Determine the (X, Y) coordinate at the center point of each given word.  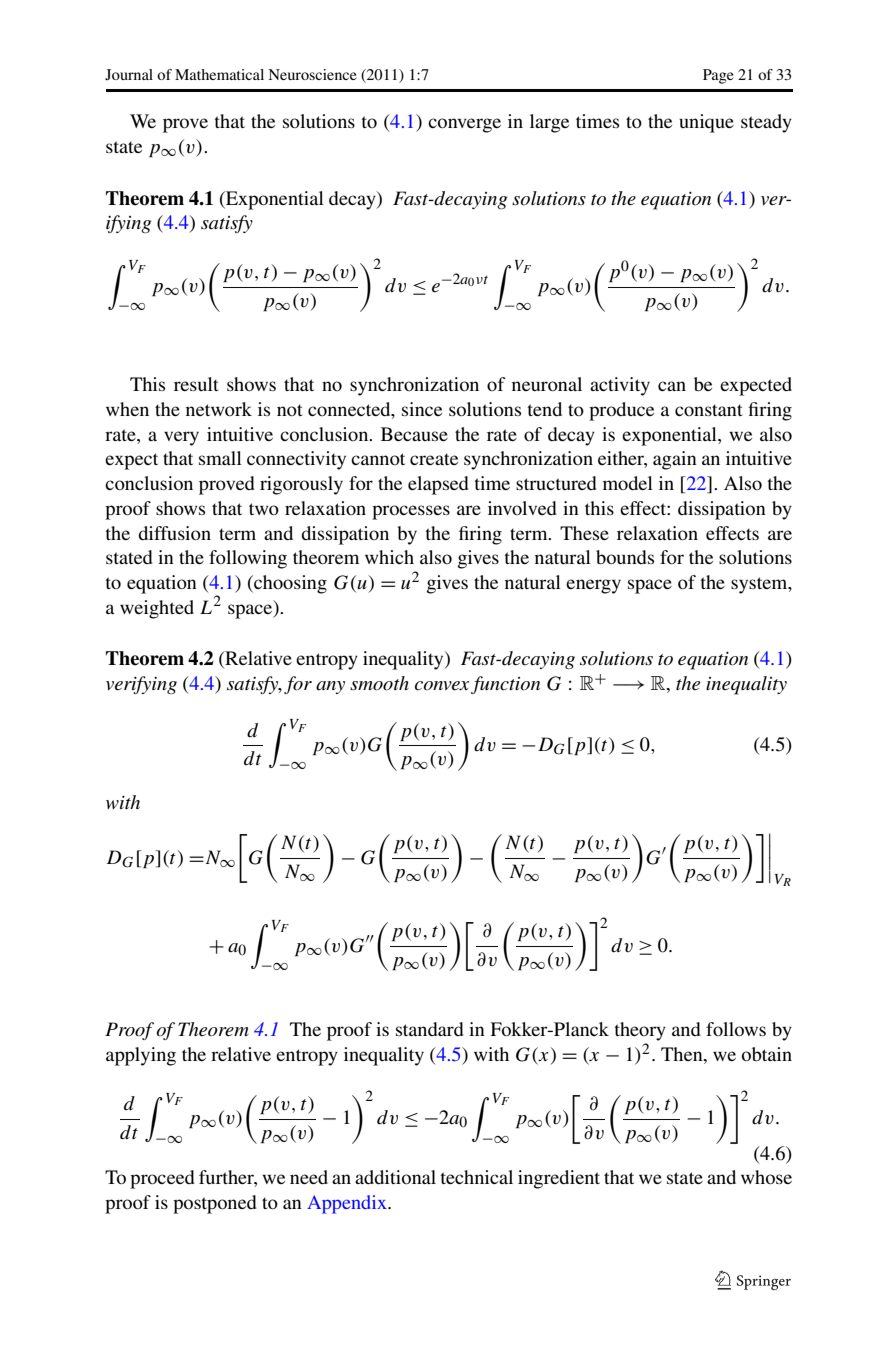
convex (442, 686)
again (675, 460)
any (330, 687)
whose (766, 1177)
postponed (215, 1204)
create (434, 459)
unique (706, 123)
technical (477, 1177)
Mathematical (219, 74)
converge (464, 125)
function (505, 685)
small (220, 458)
